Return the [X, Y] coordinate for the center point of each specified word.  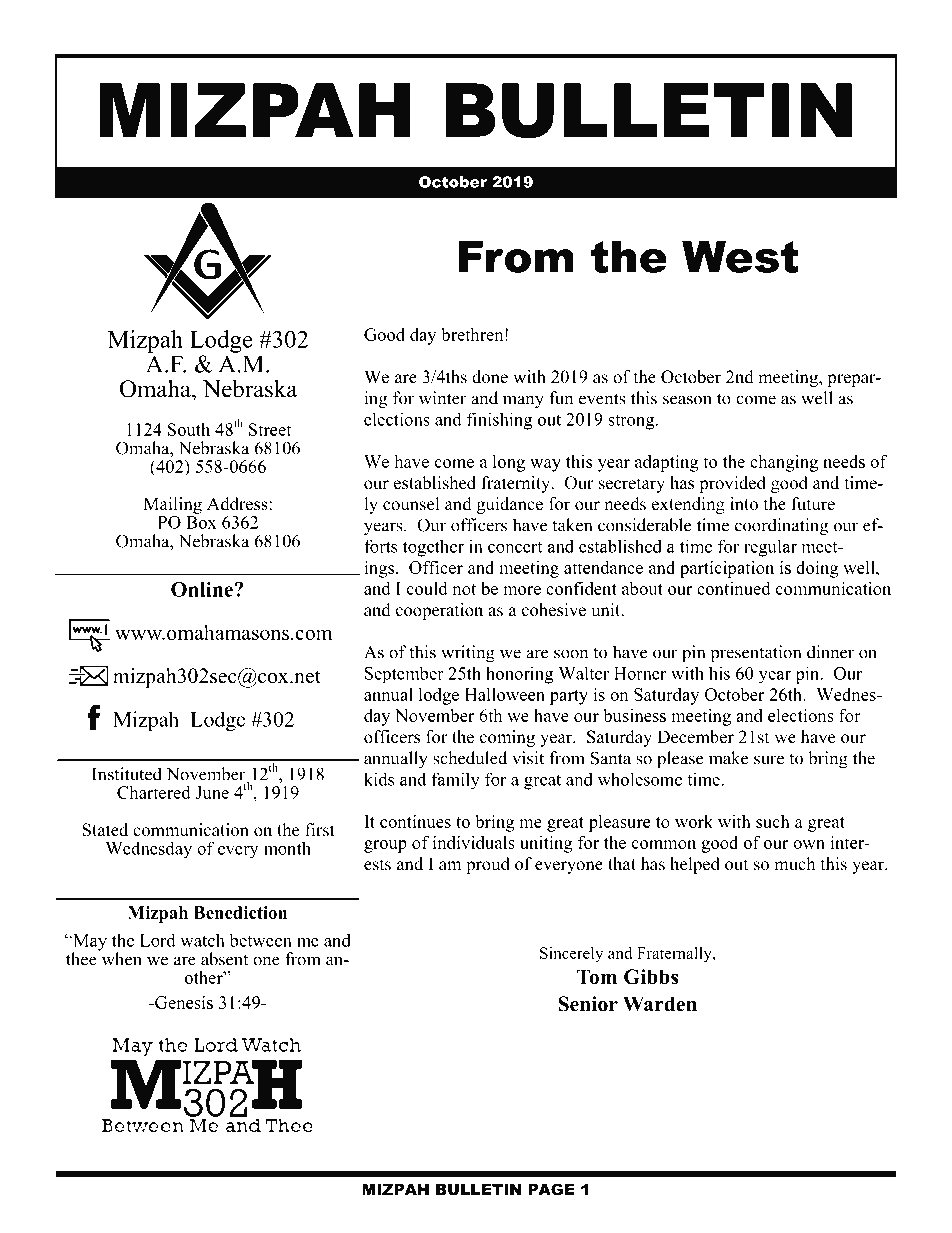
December [695, 737]
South [189, 429]
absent [224, 959]
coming [507, 738]
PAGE [551, 1189]
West [740, 257]
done [490, 377]
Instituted [127, 774]
